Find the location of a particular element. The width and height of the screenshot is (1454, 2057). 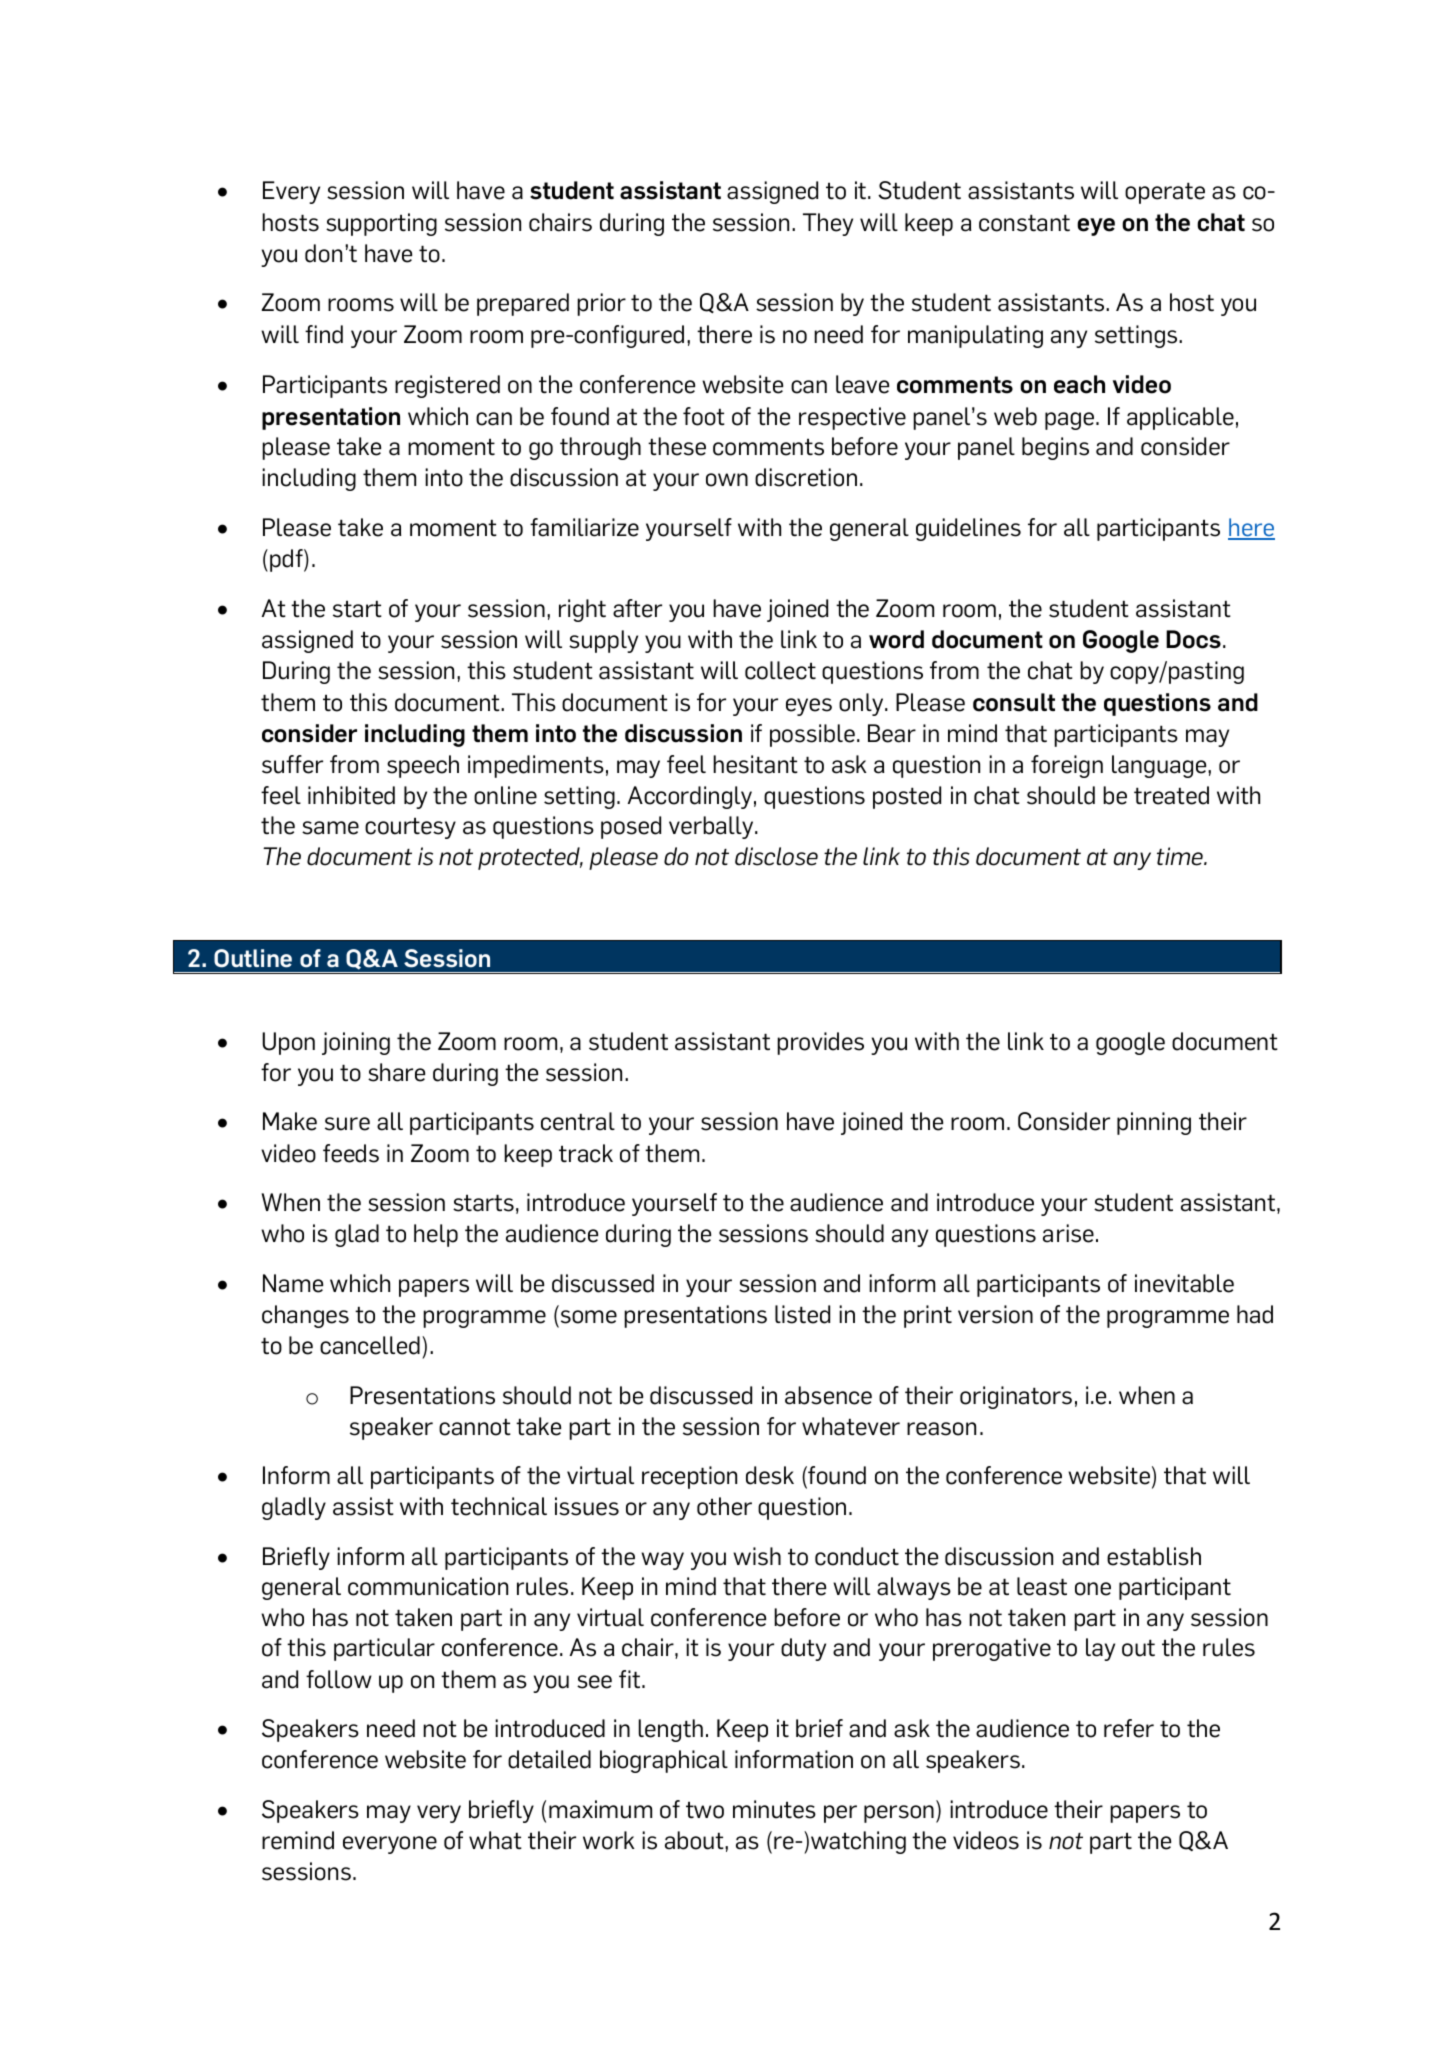

operate is located at coordinates (1165, 193).
